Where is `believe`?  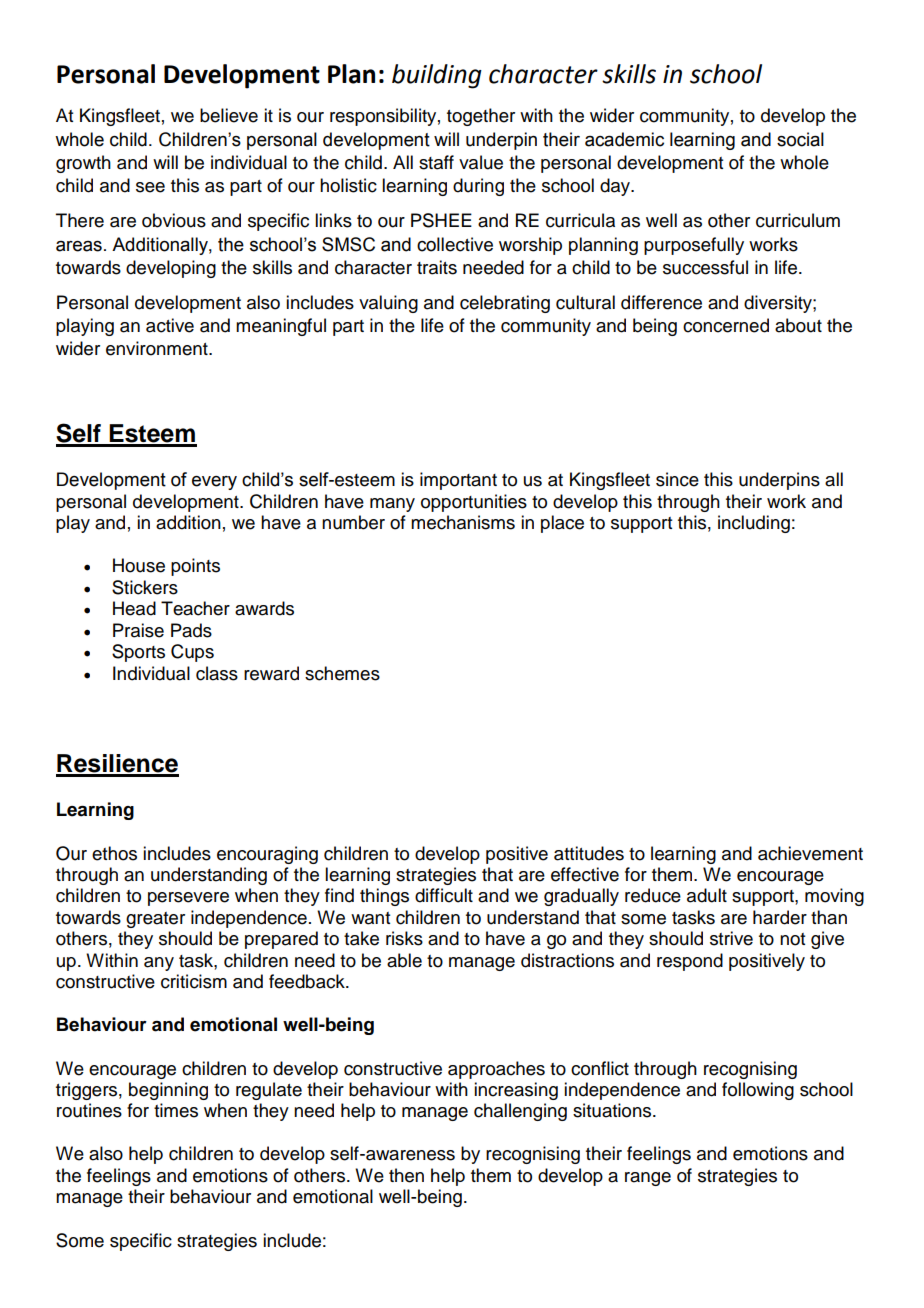 believe is located at coordinates (229, 115).
